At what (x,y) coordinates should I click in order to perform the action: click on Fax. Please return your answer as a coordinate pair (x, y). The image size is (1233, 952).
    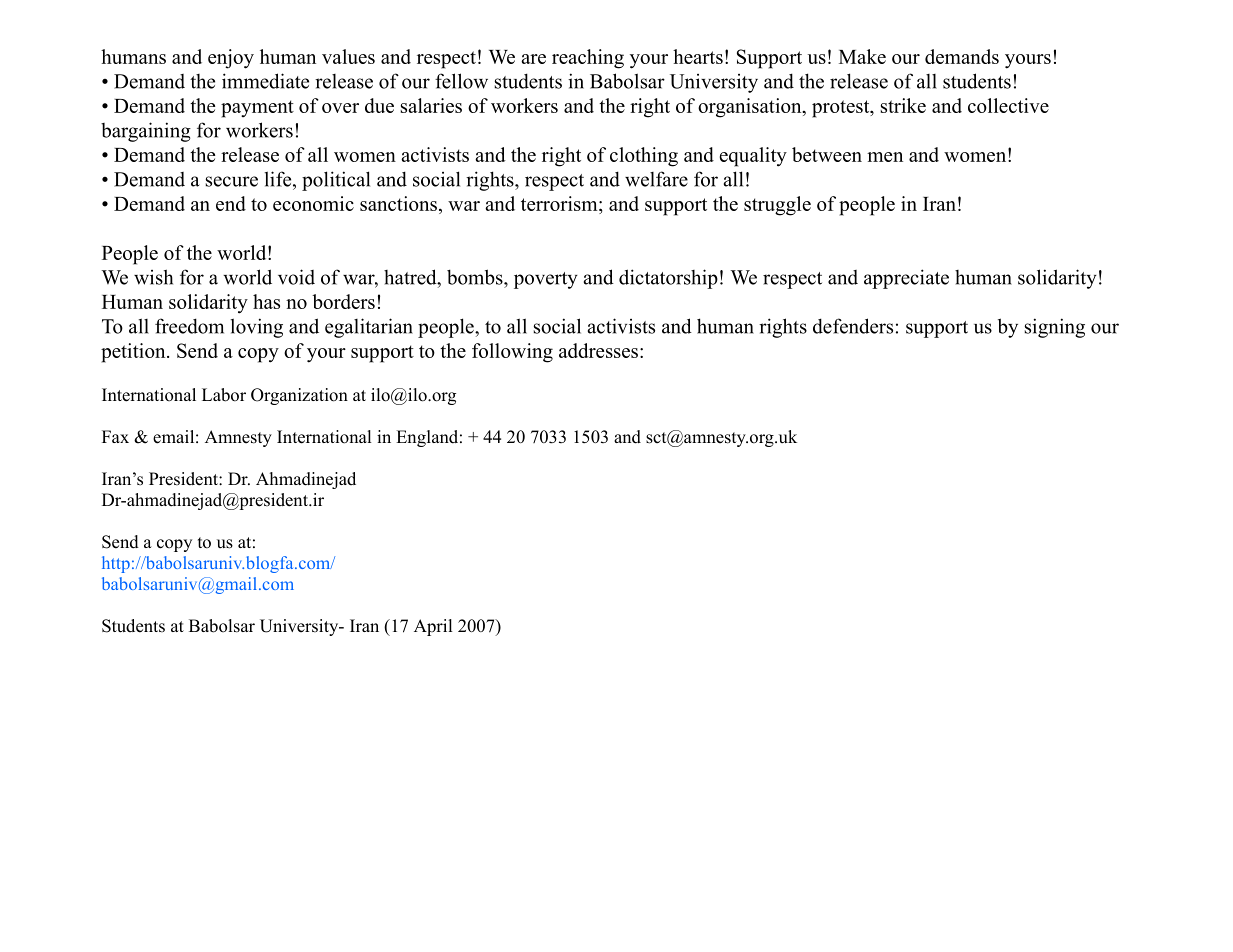
    Looking at the image, I should click on (115, 436).
